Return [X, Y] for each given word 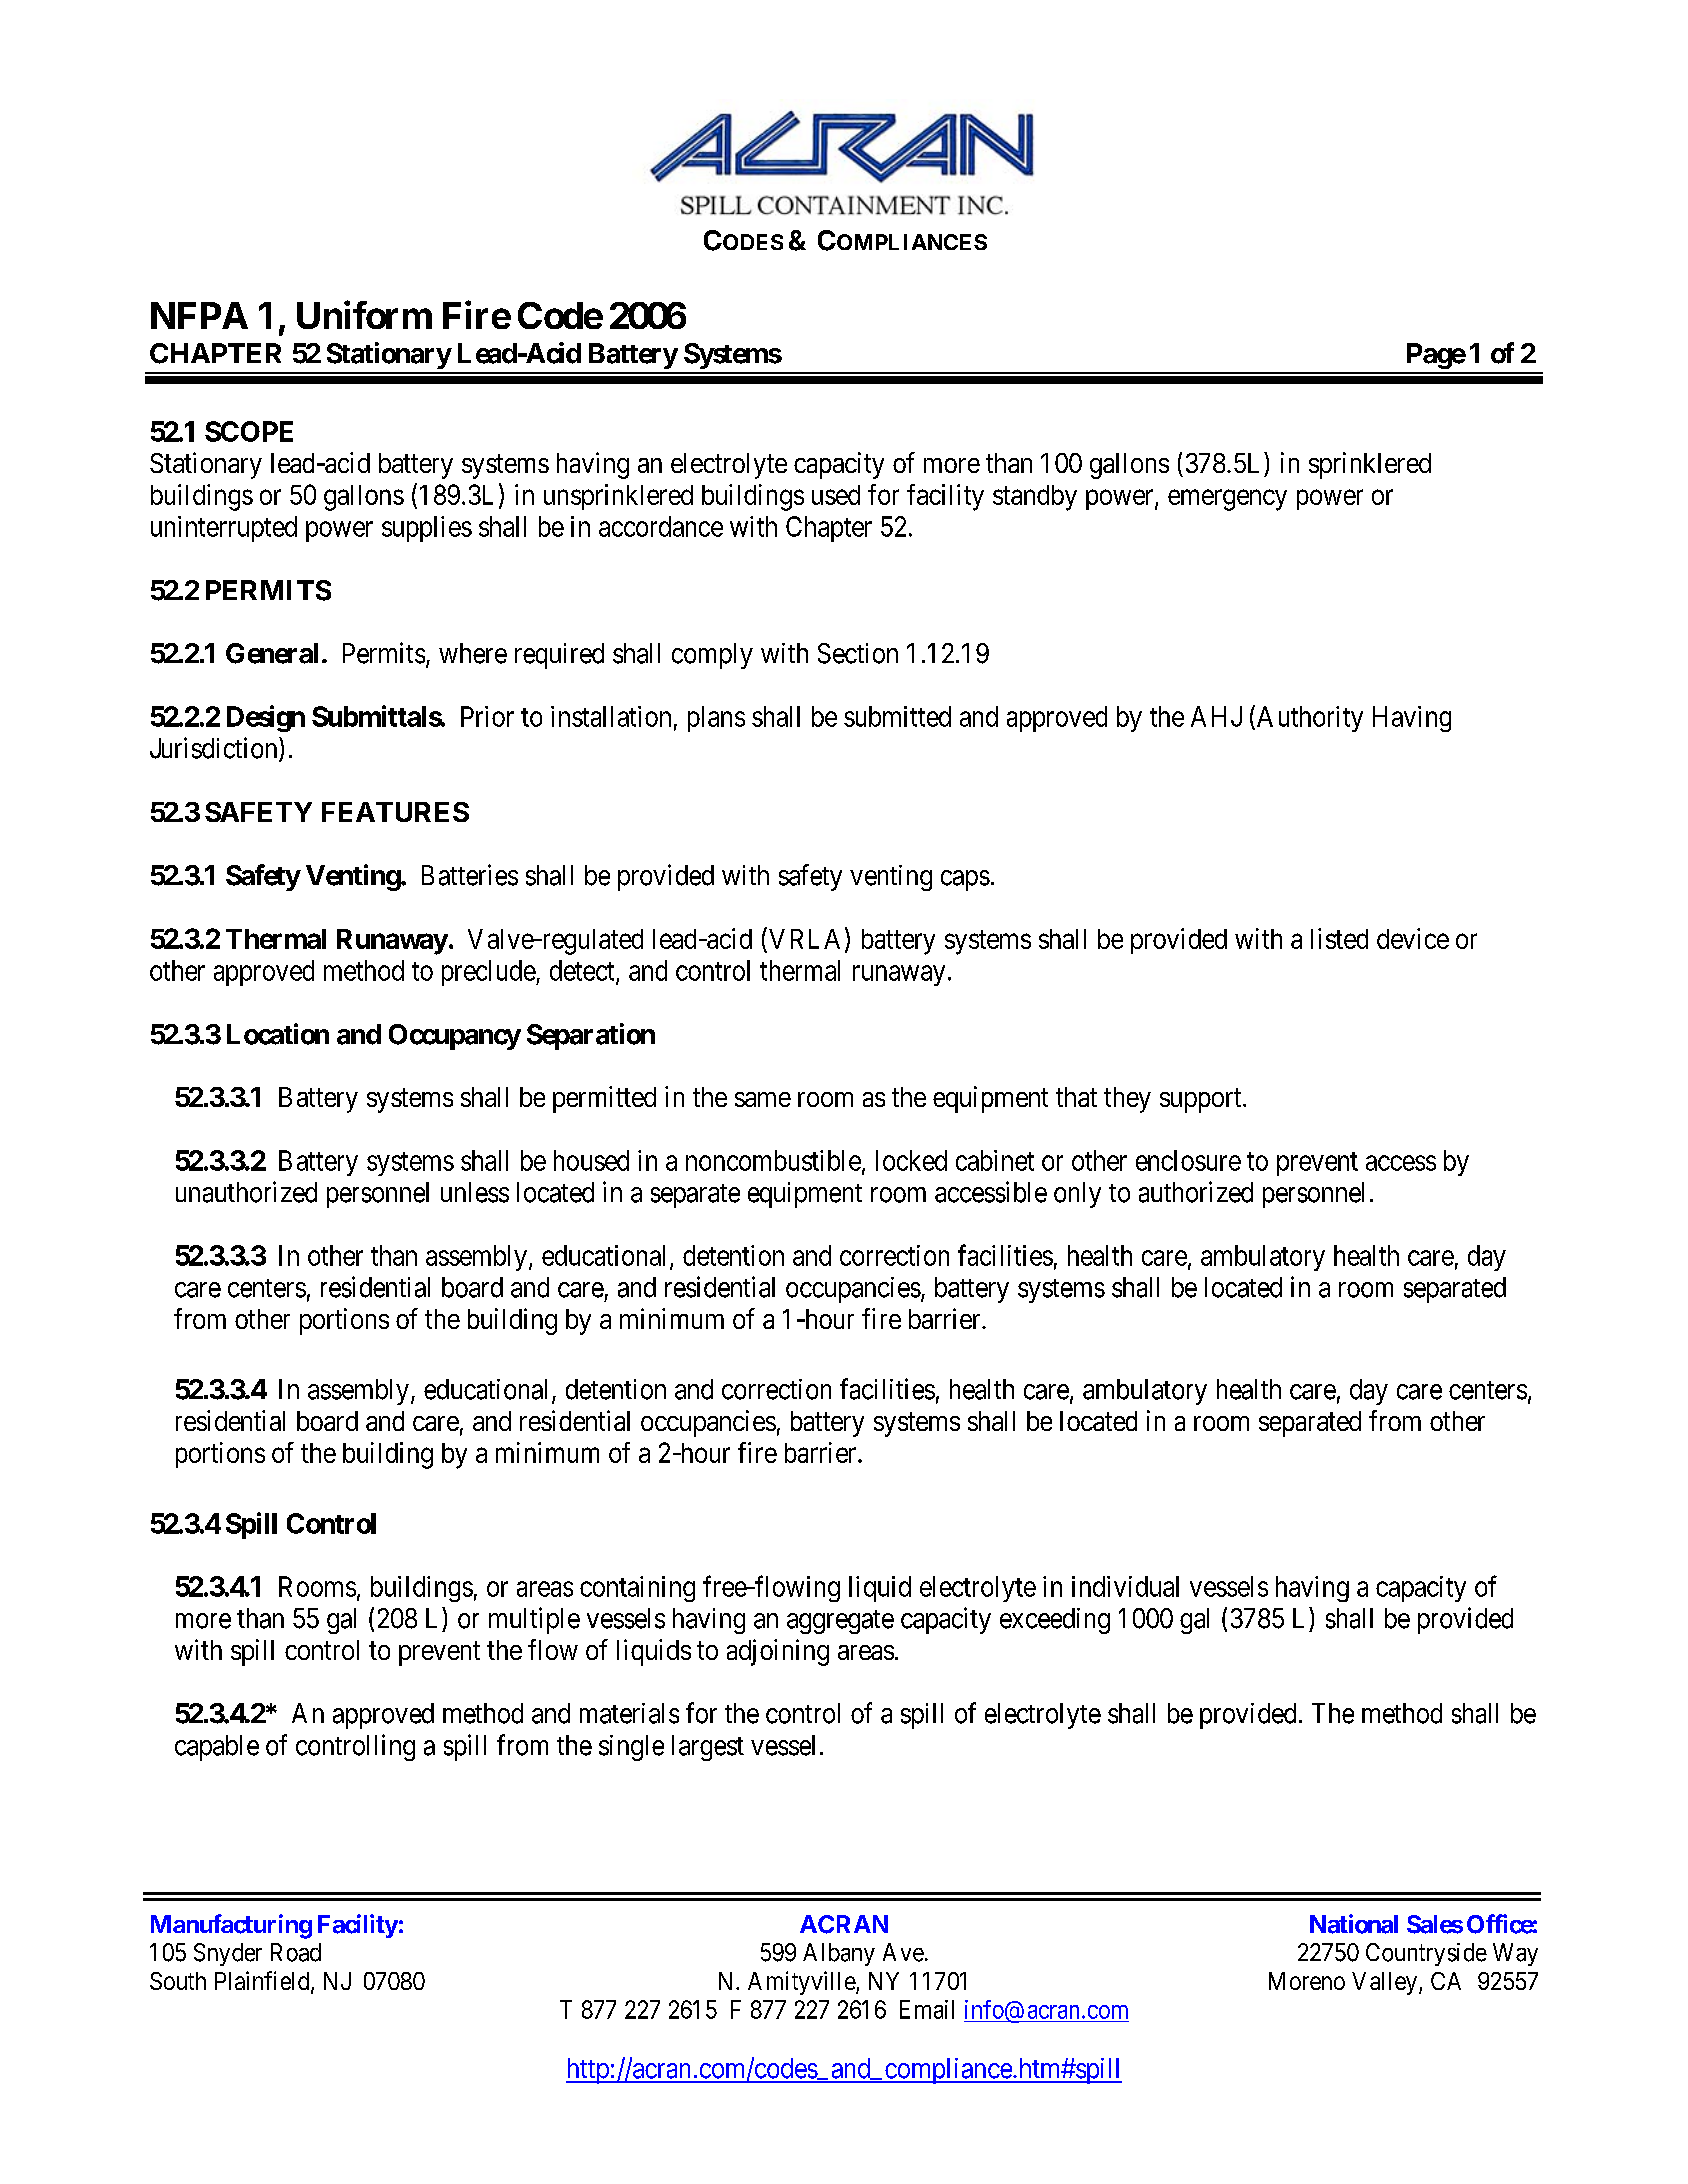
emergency [1227, 500]
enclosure [1188, 1160]
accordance [661, 526]
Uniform [364, 315]
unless [475, 1192]
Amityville [802, 1983]
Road [296, 1952]
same [763, 1099]
